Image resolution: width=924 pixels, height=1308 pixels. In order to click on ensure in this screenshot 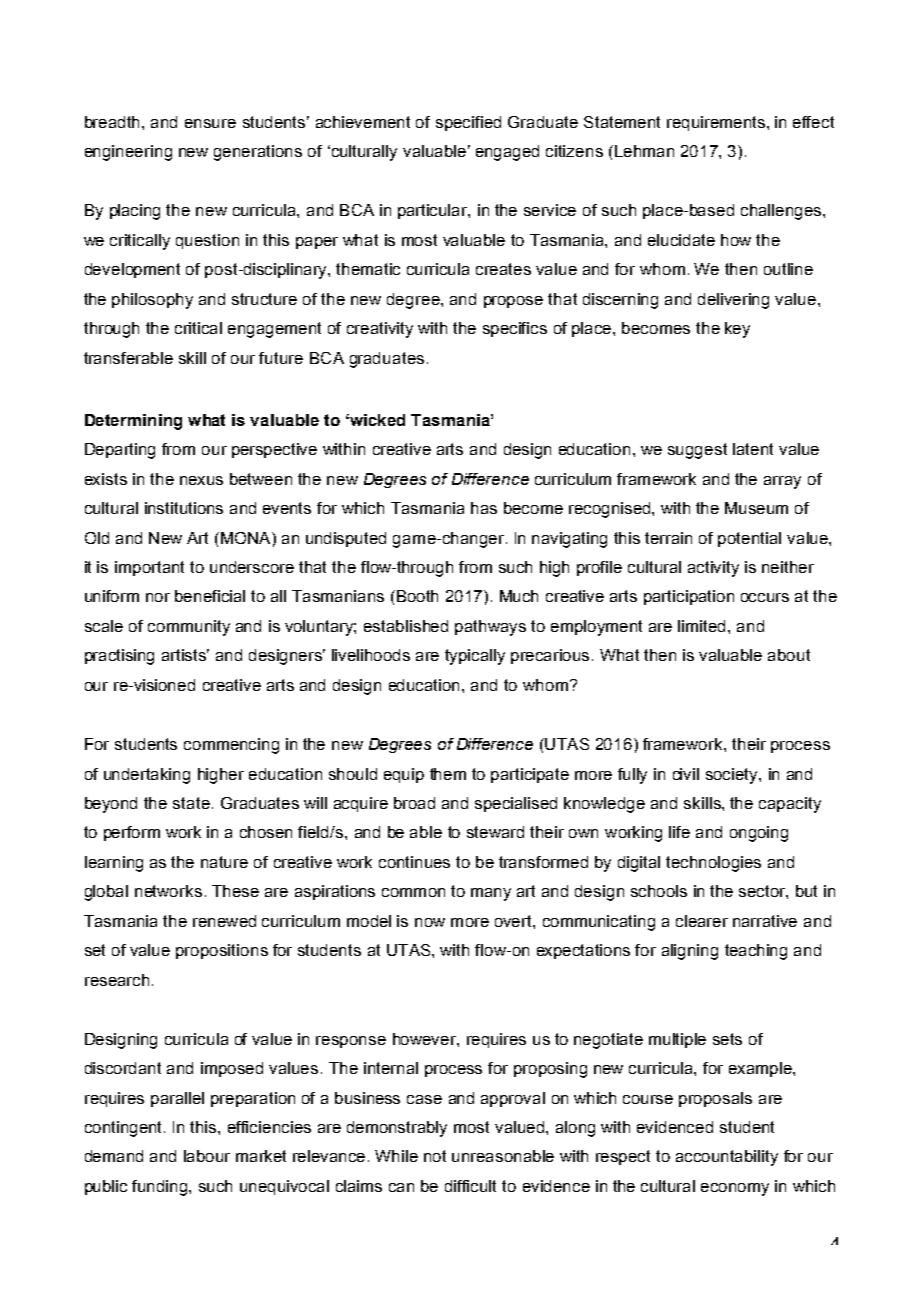, I will do `click(210, 123)`.
